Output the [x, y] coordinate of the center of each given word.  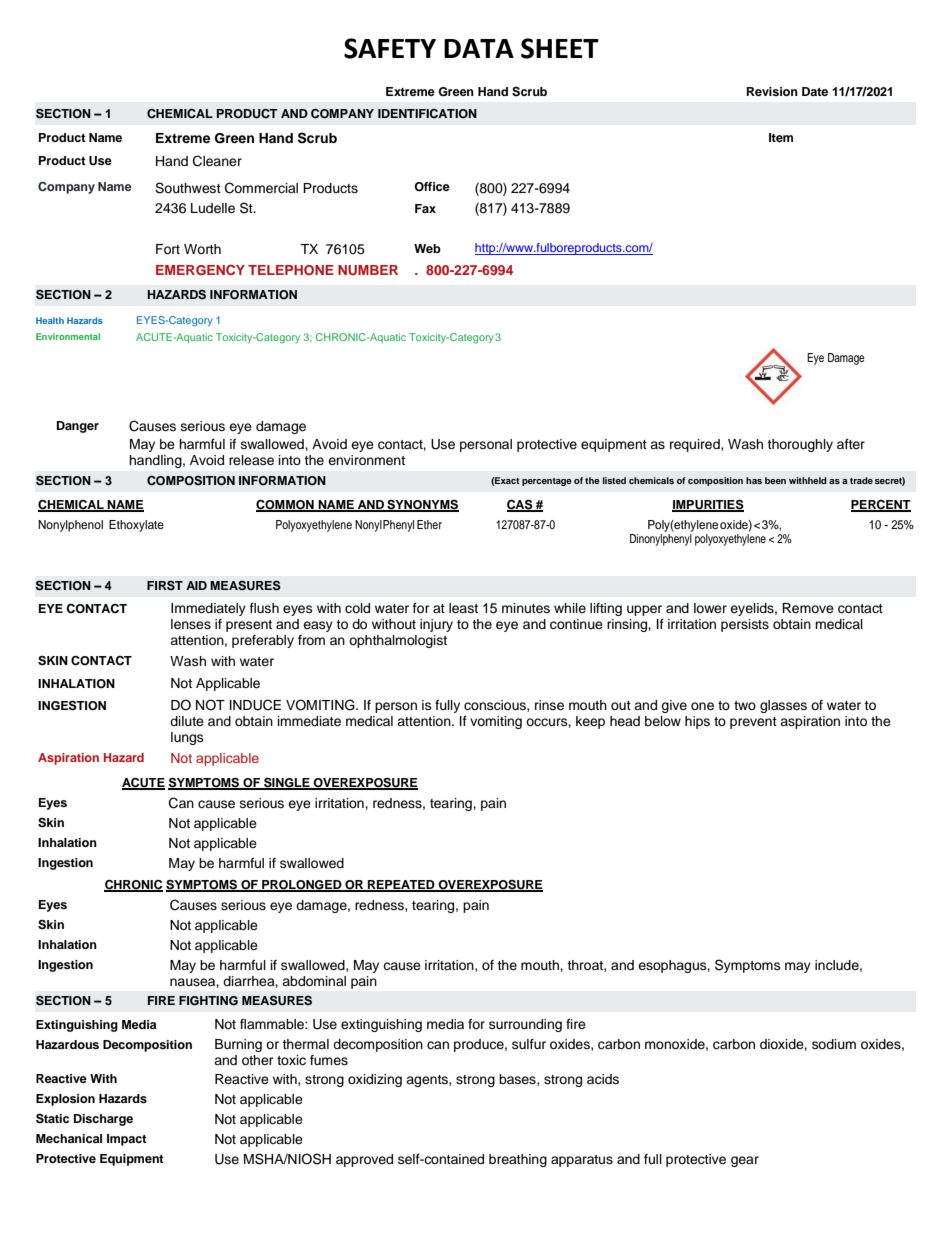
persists [745, 625]
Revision [772, 91]
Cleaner [217, 161]
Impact [127, 1140]
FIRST [165, 585]
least [463, 608]
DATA [479, 48]
